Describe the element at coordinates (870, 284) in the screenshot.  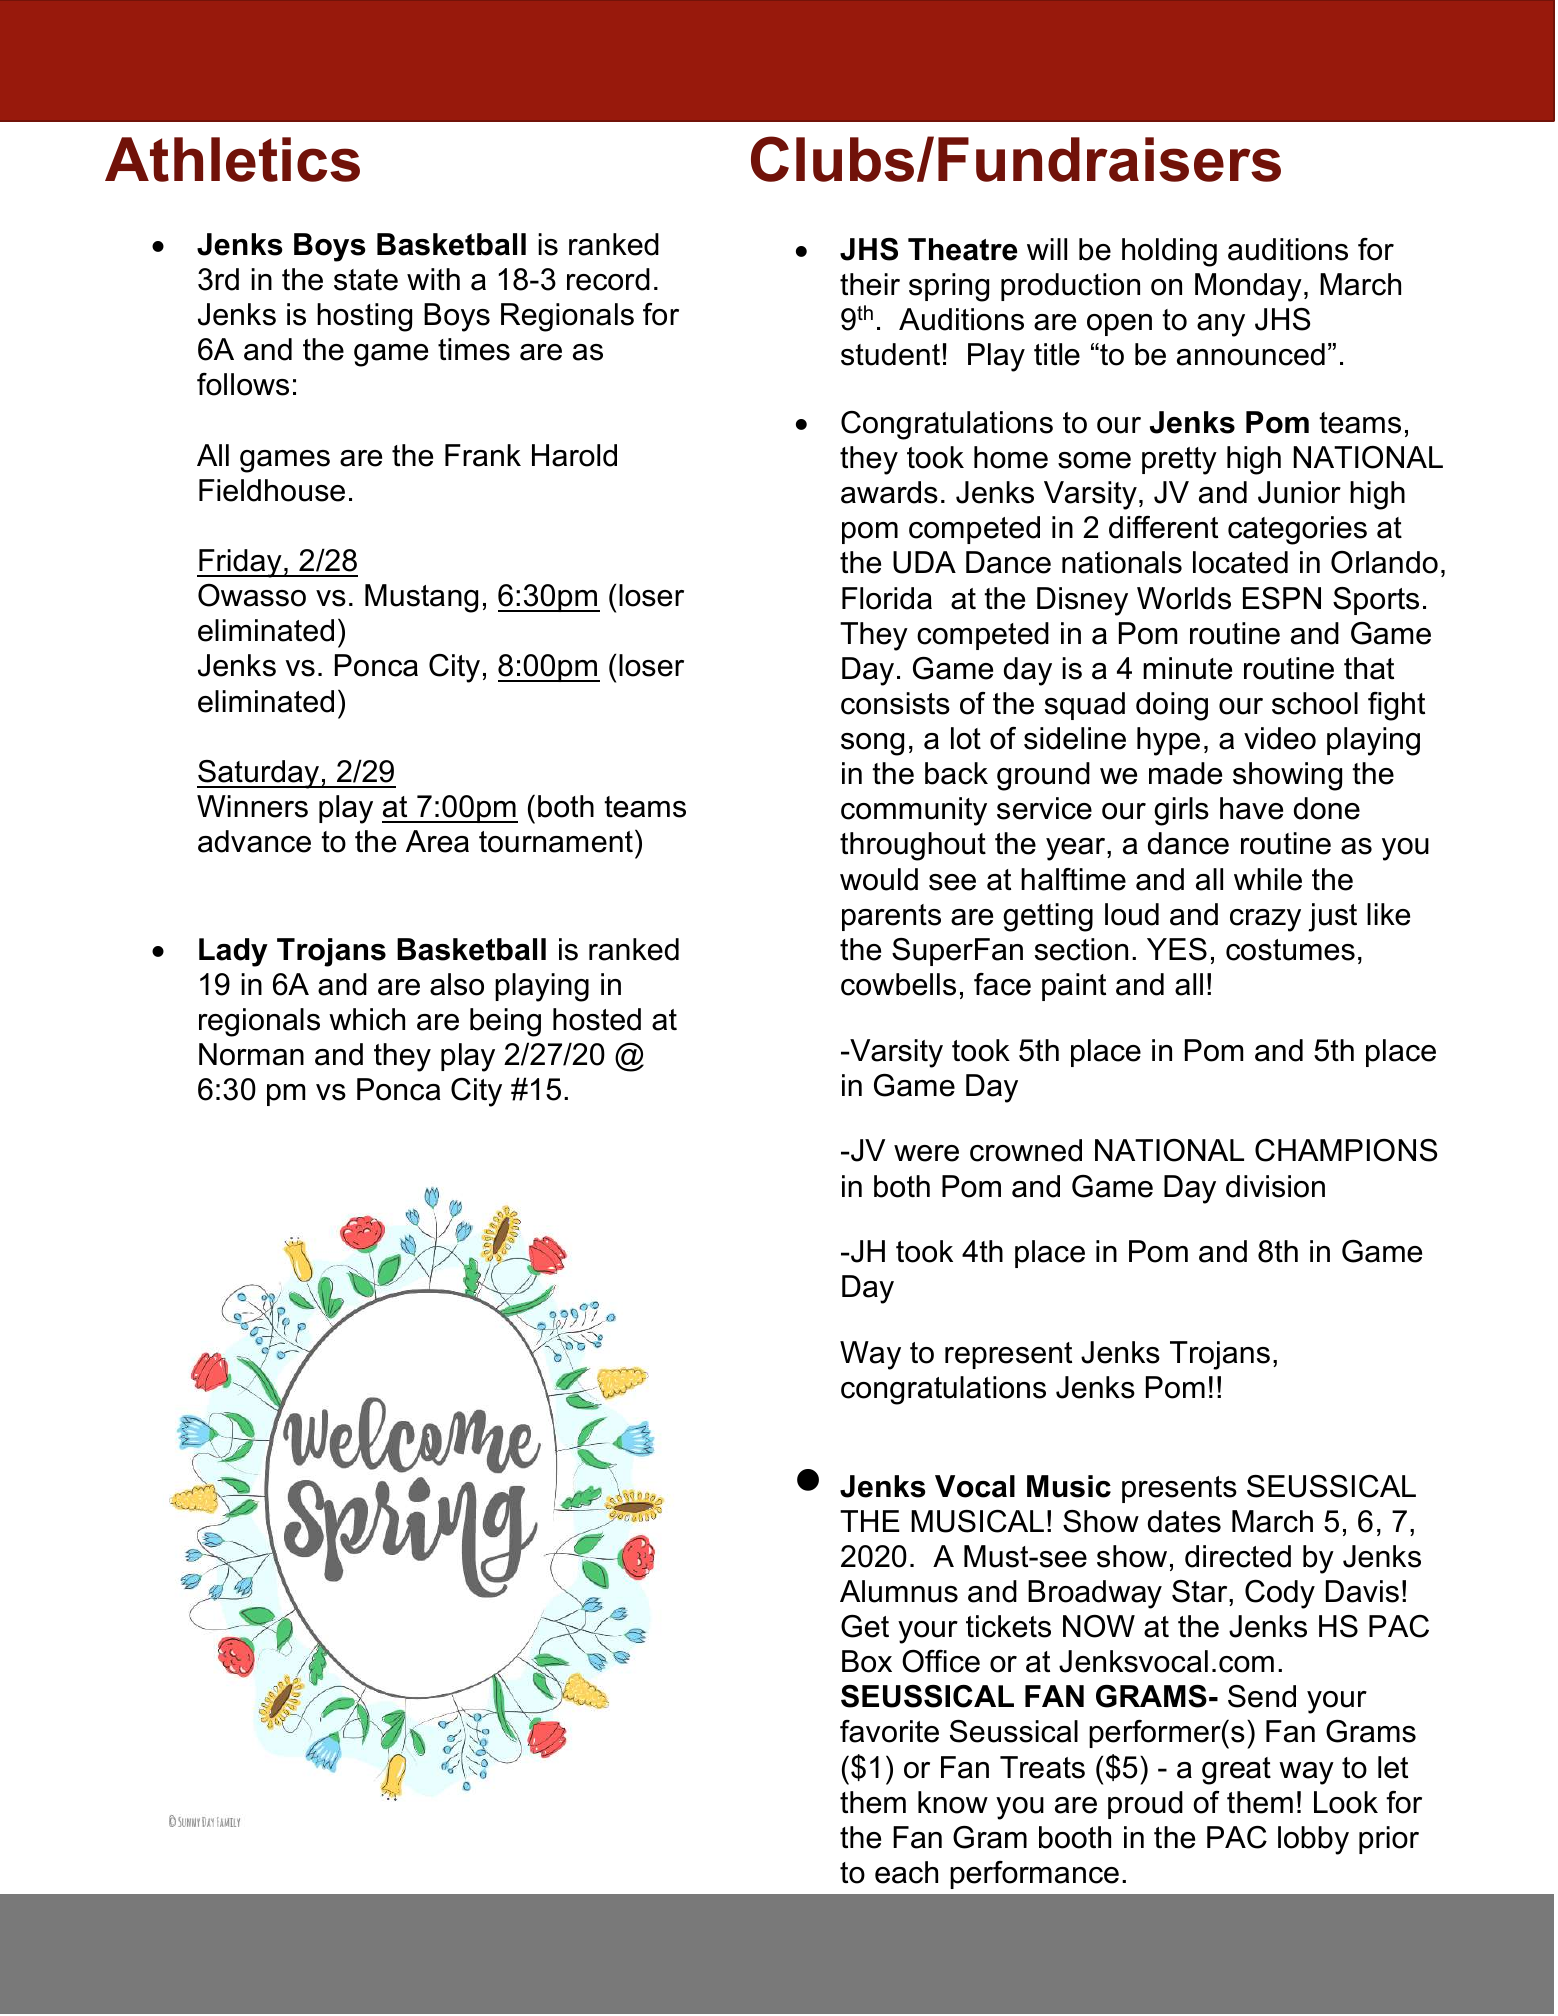
I see `their` at that location.
